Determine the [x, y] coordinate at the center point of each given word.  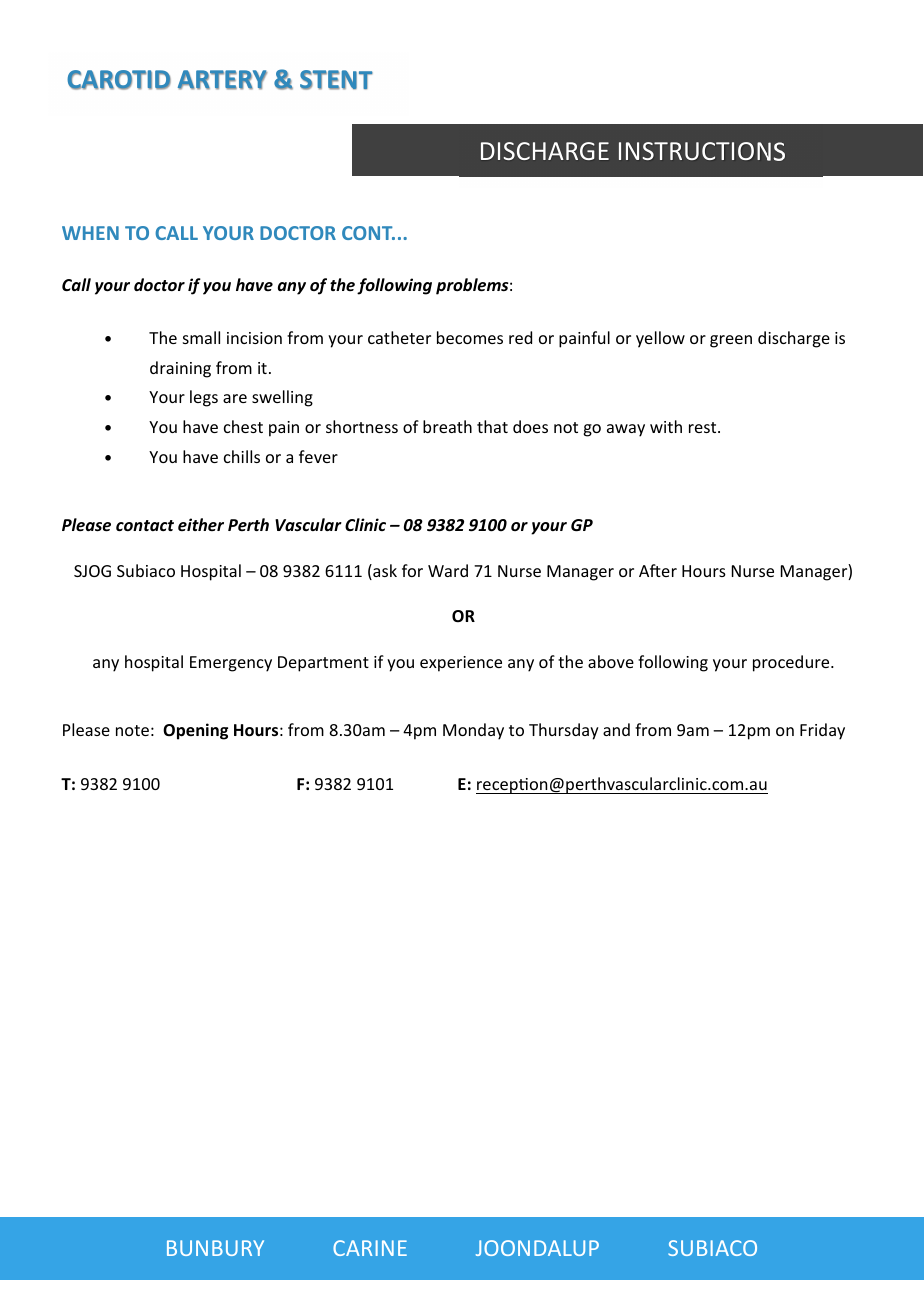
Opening [195, 731]
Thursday [564, 731]
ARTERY [222, 80]
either [201, 524]
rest [704, 427]
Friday [822, 731]
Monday [473, 731]
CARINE [370, 1248]
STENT [336, 80]
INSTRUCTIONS [702, 151]
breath [447, 426]
